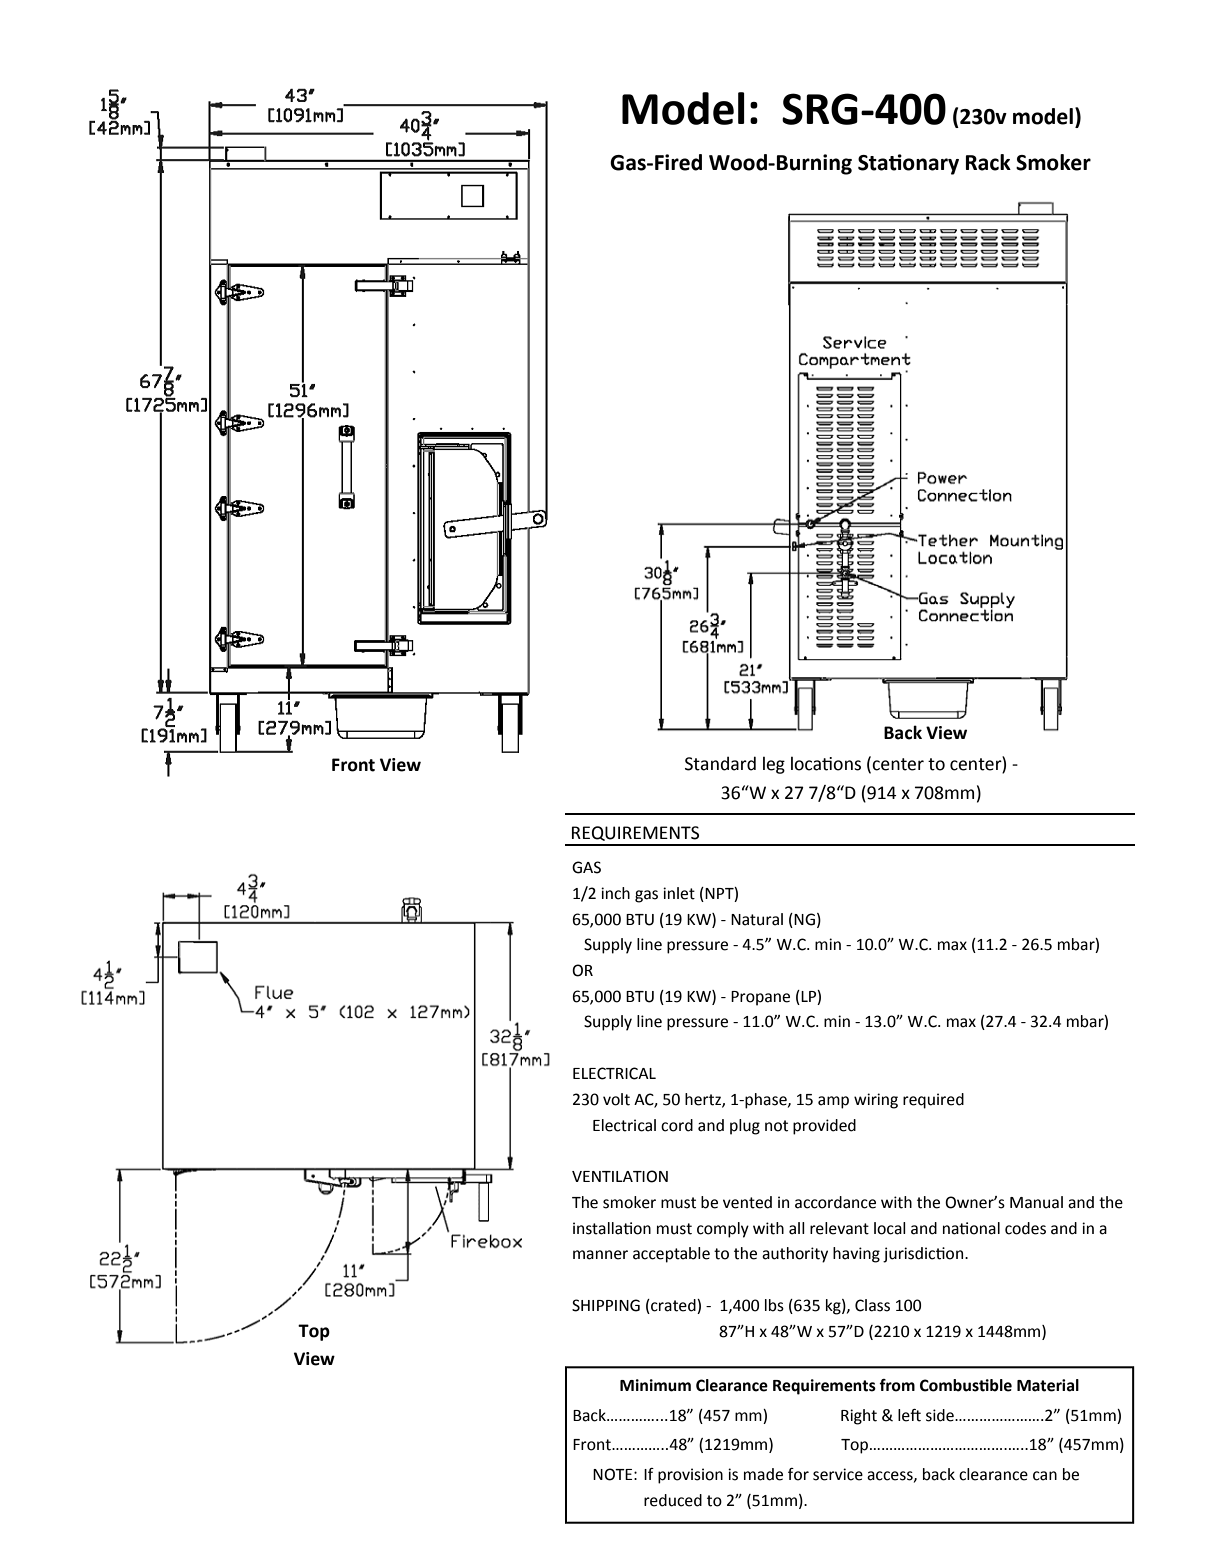  I want to click on leg, so click(774, 765).
